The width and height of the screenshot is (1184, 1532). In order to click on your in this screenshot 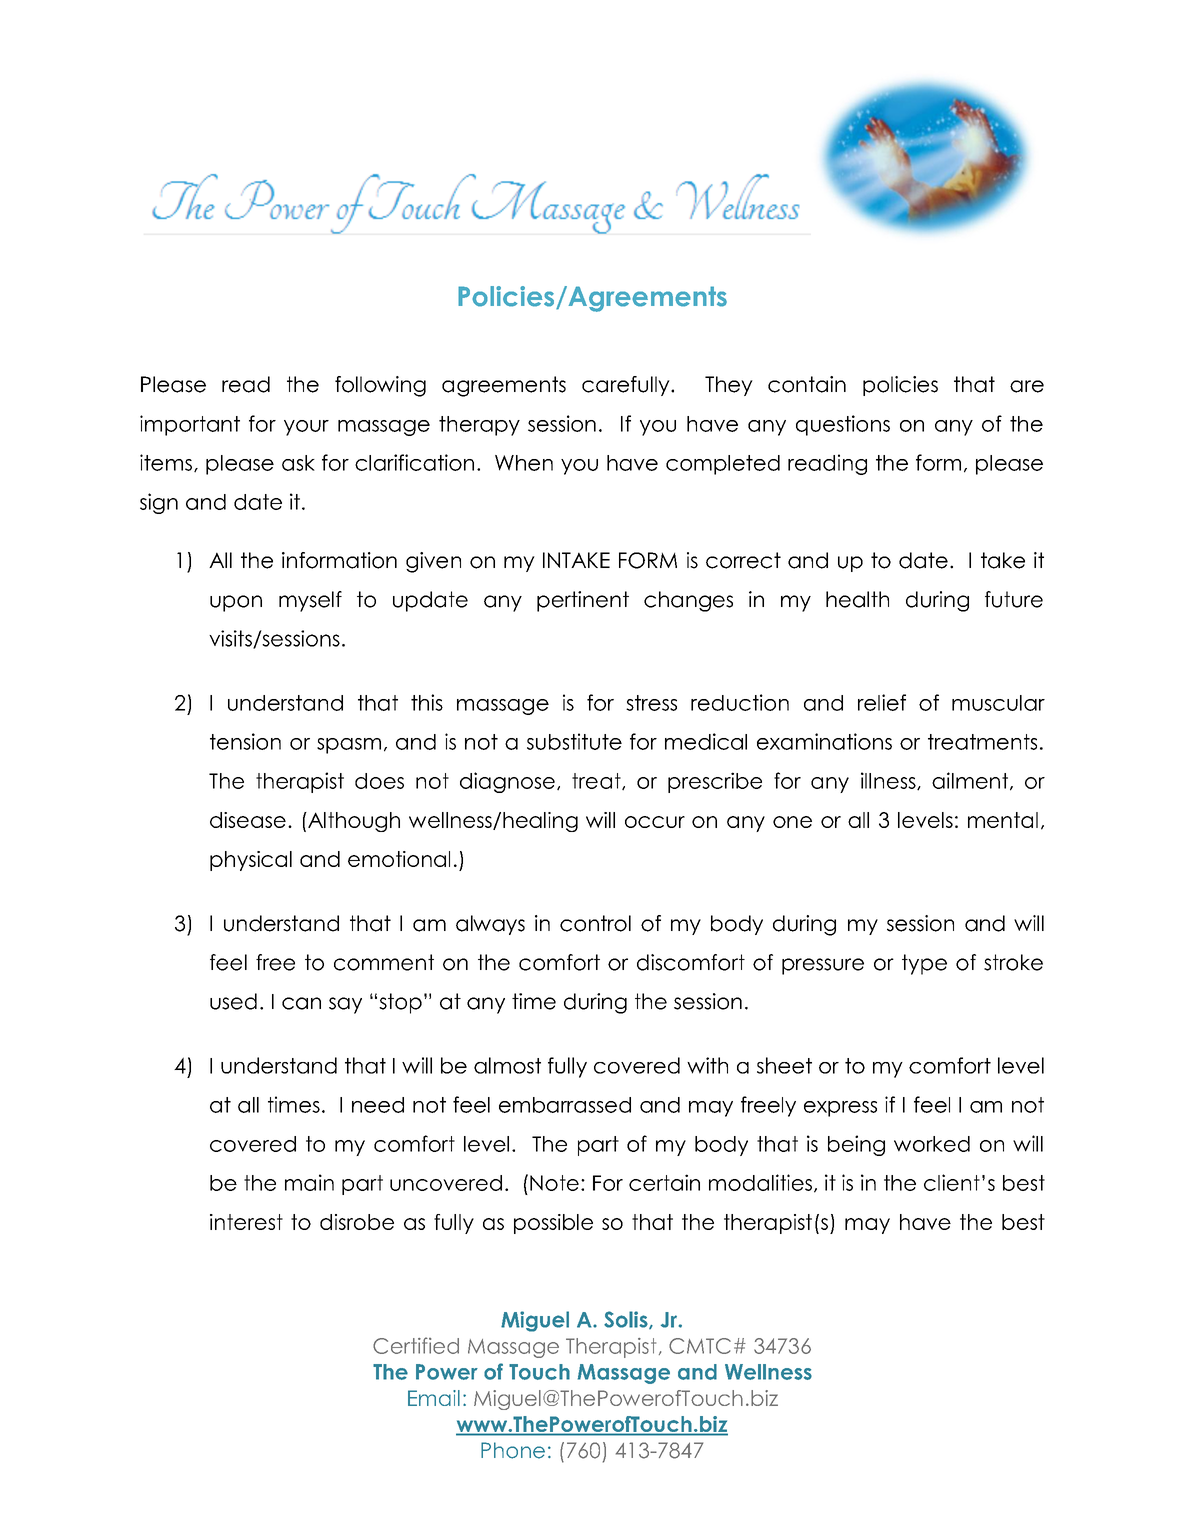, I will do `click(306, 428)`.
